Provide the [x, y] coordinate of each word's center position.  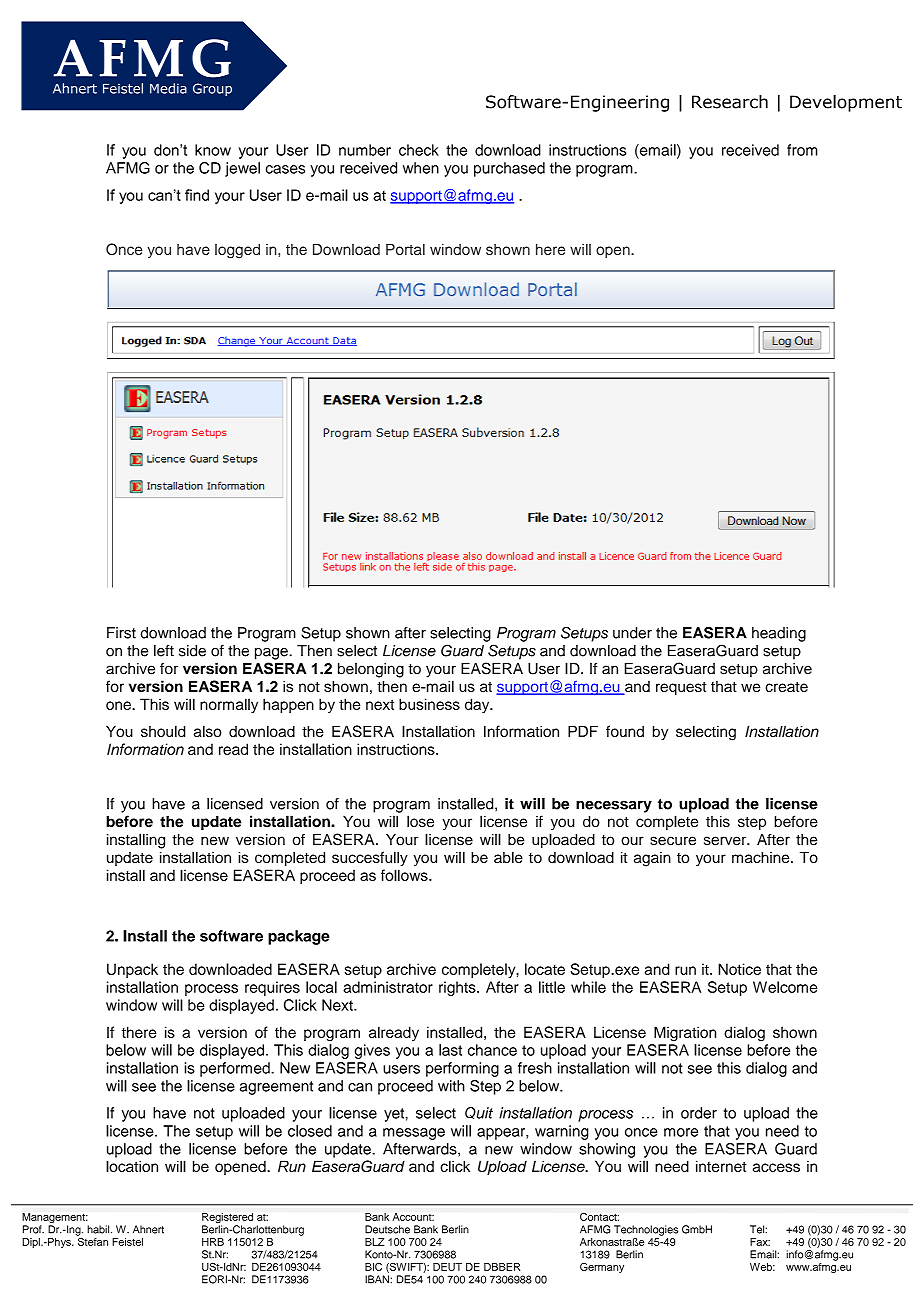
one [119, 705]
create [786, 687]
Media [168, 88]
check [419, 150]
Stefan [92, 1240]
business [429, 704]
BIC [373, 1266]
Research [730, 102]
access [776, 1167]
